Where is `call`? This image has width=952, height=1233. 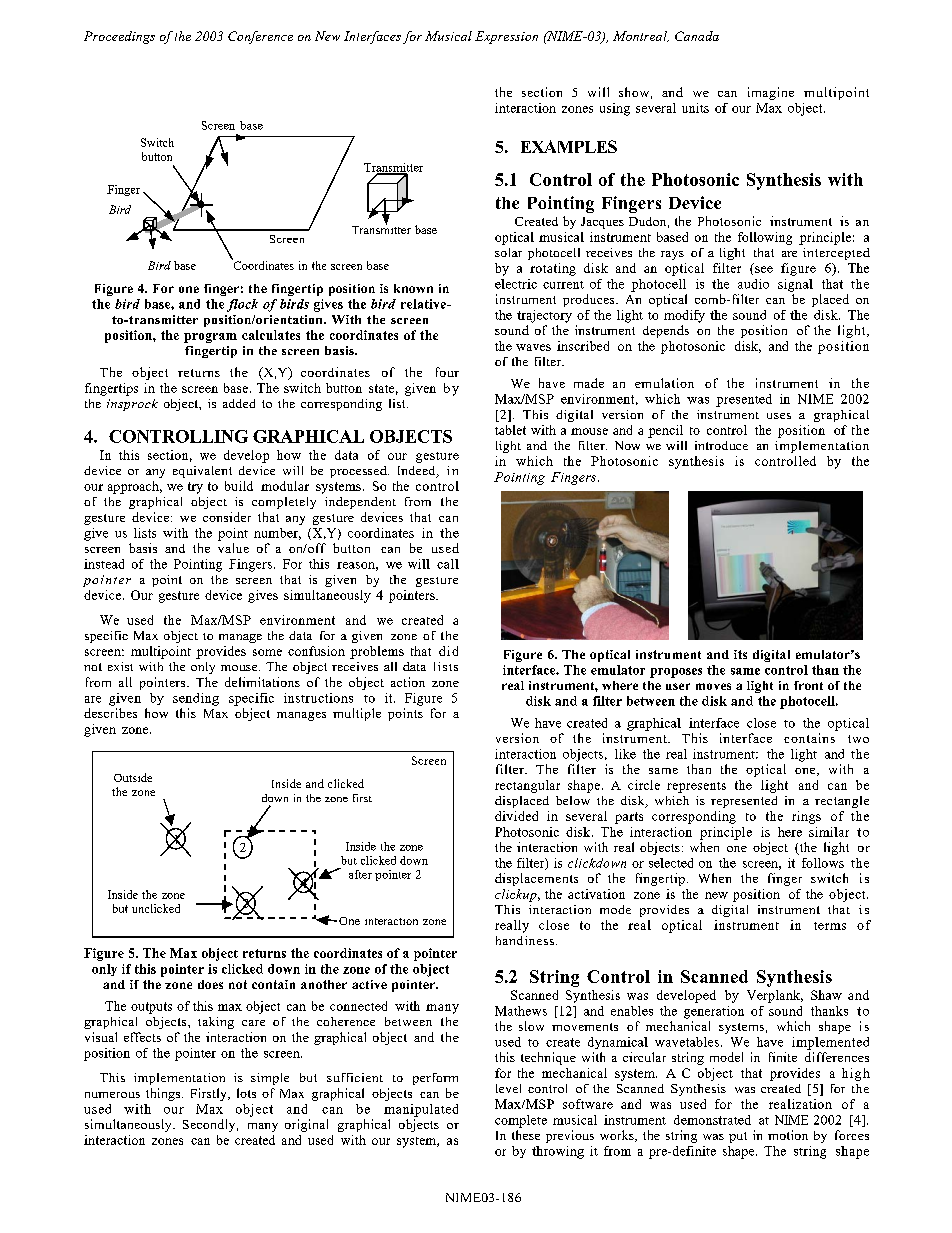
call is located at coordinates (448, 564).
